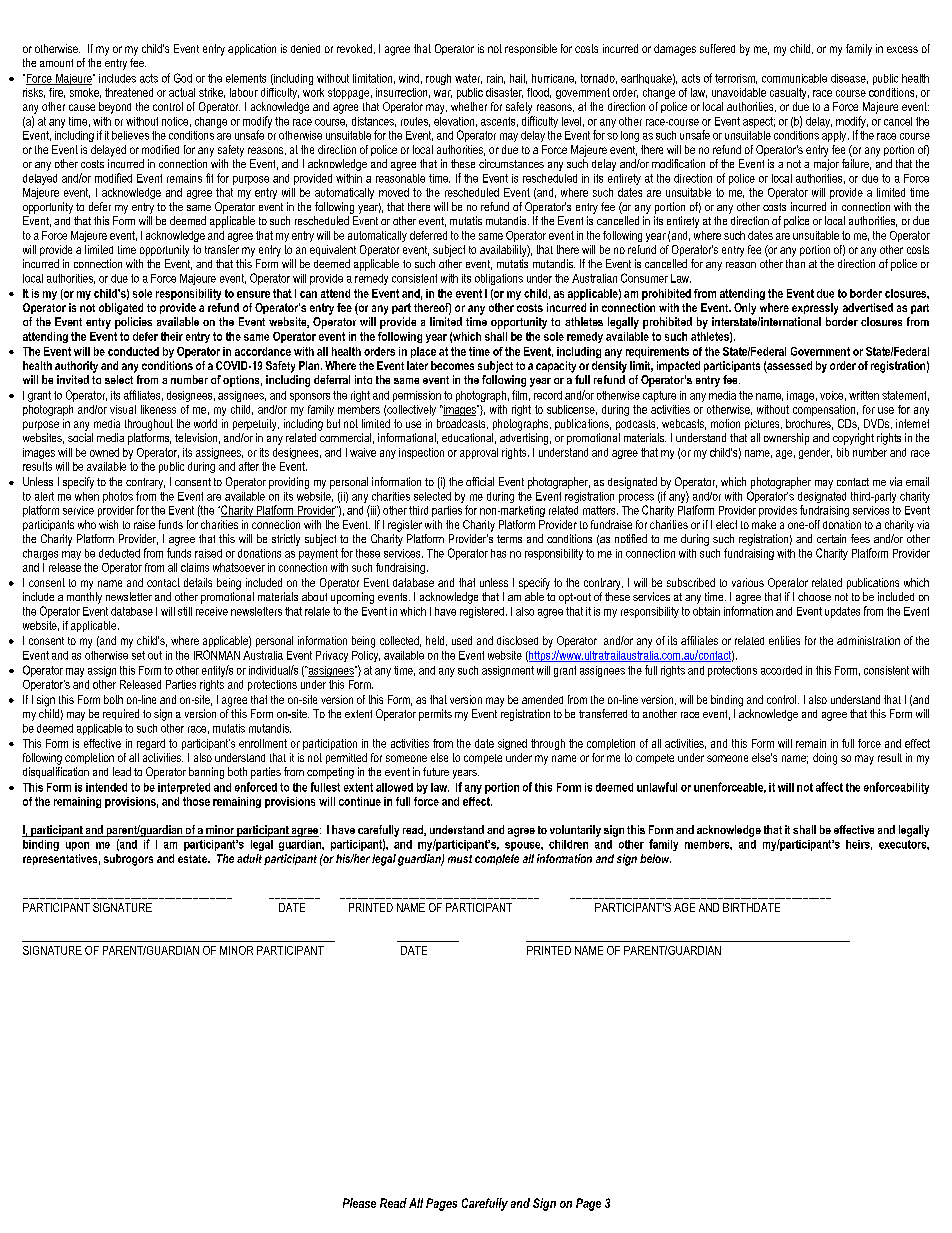 This screenshot has height=1233, width=952. Describe the element at coordinates (359, 1203) in the screenshot. I see `Please` at that location.
